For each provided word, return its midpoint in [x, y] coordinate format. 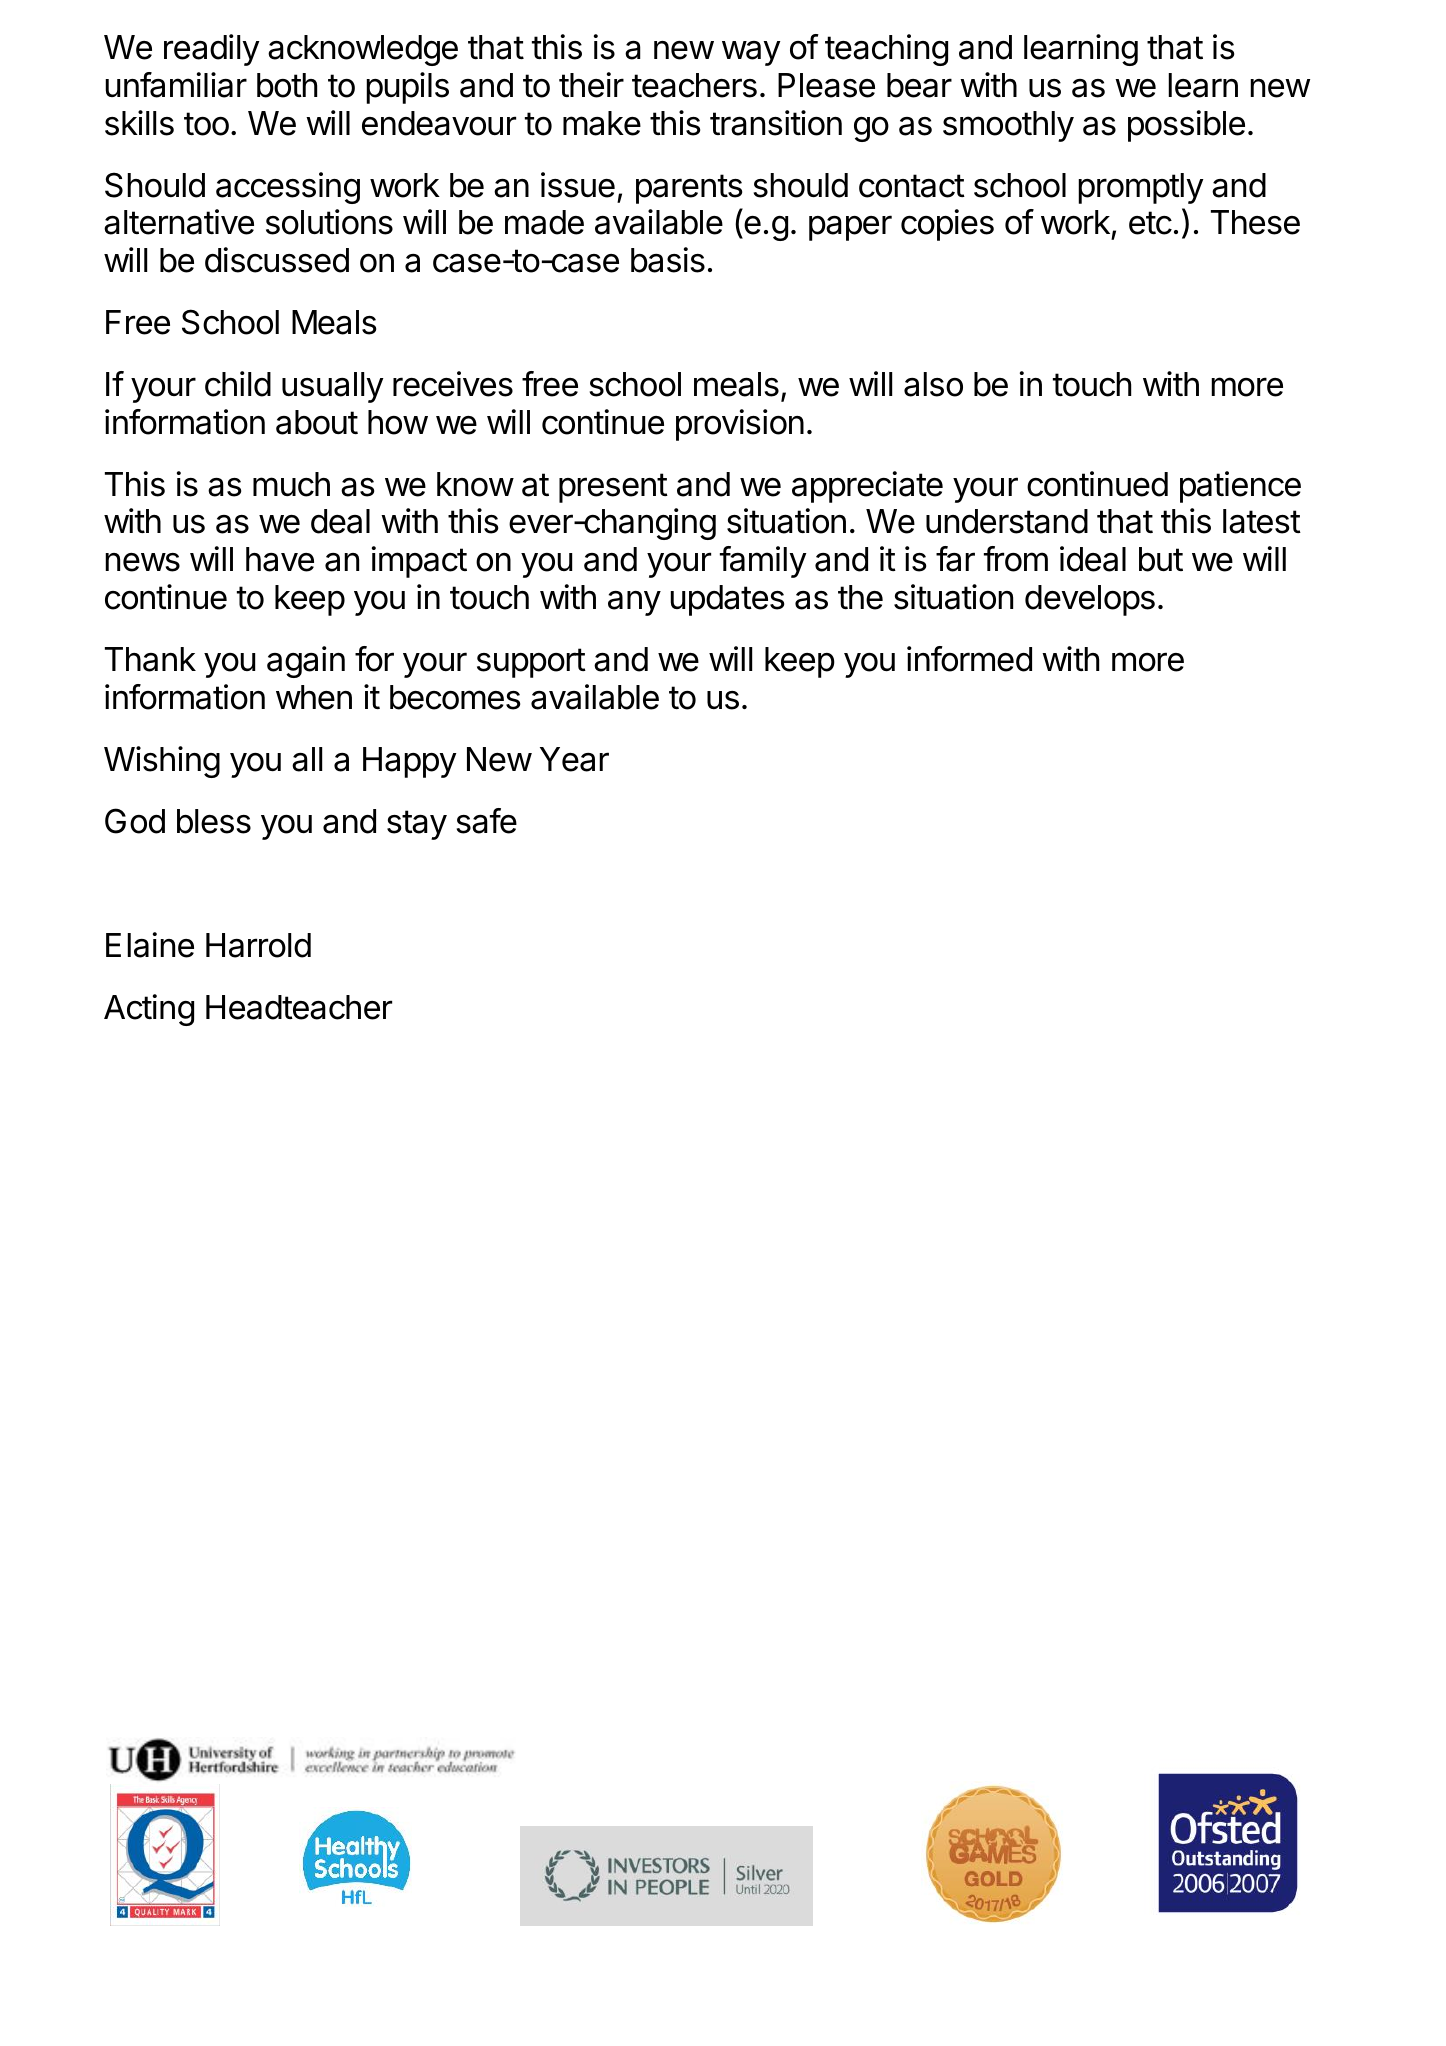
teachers [694, 85]
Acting [149, 1010]
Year [574, 759]
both [287, 85]
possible [1186, 126]
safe [487, 821]
